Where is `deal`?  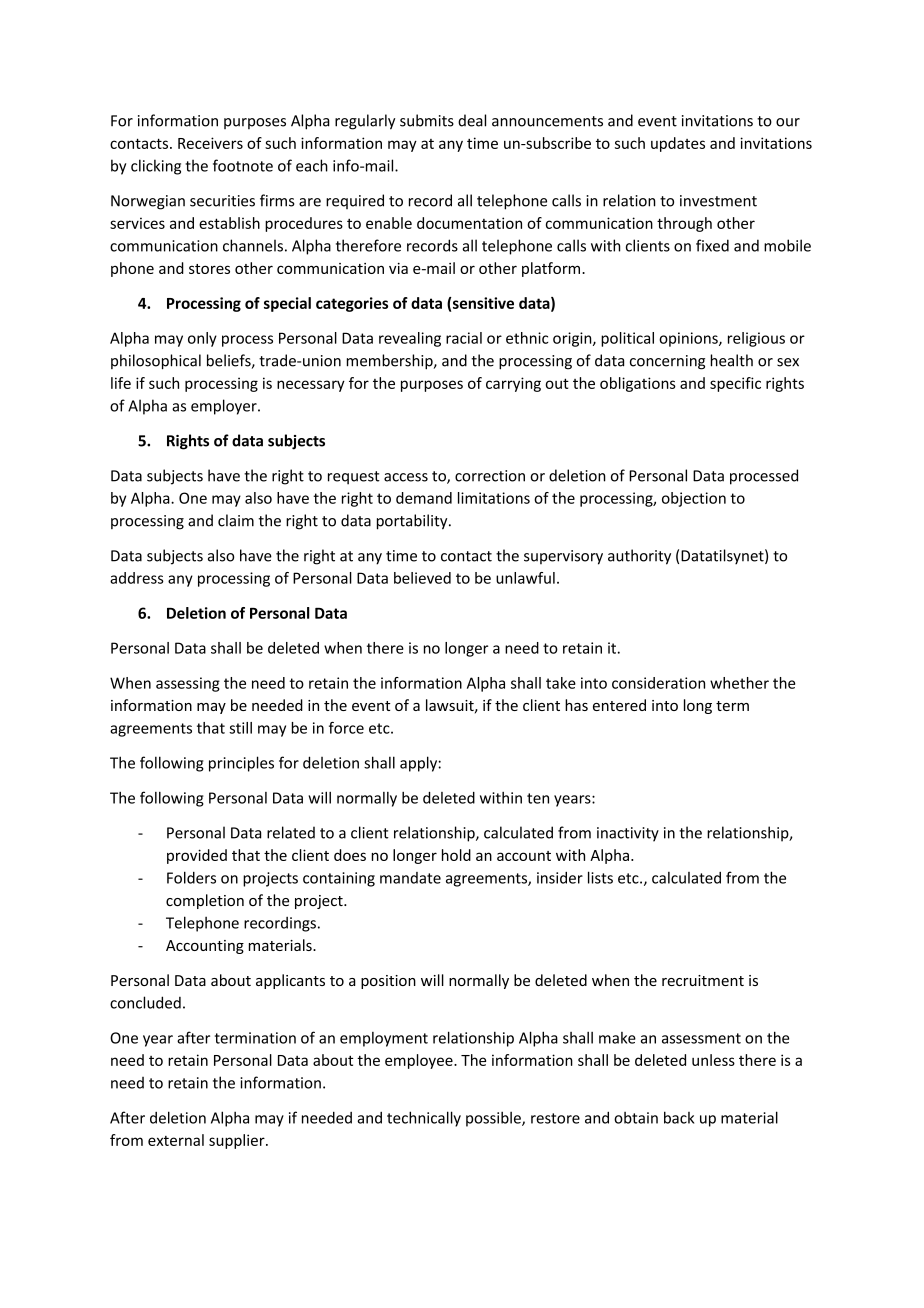
deal is located at coordinates (472, 120).
